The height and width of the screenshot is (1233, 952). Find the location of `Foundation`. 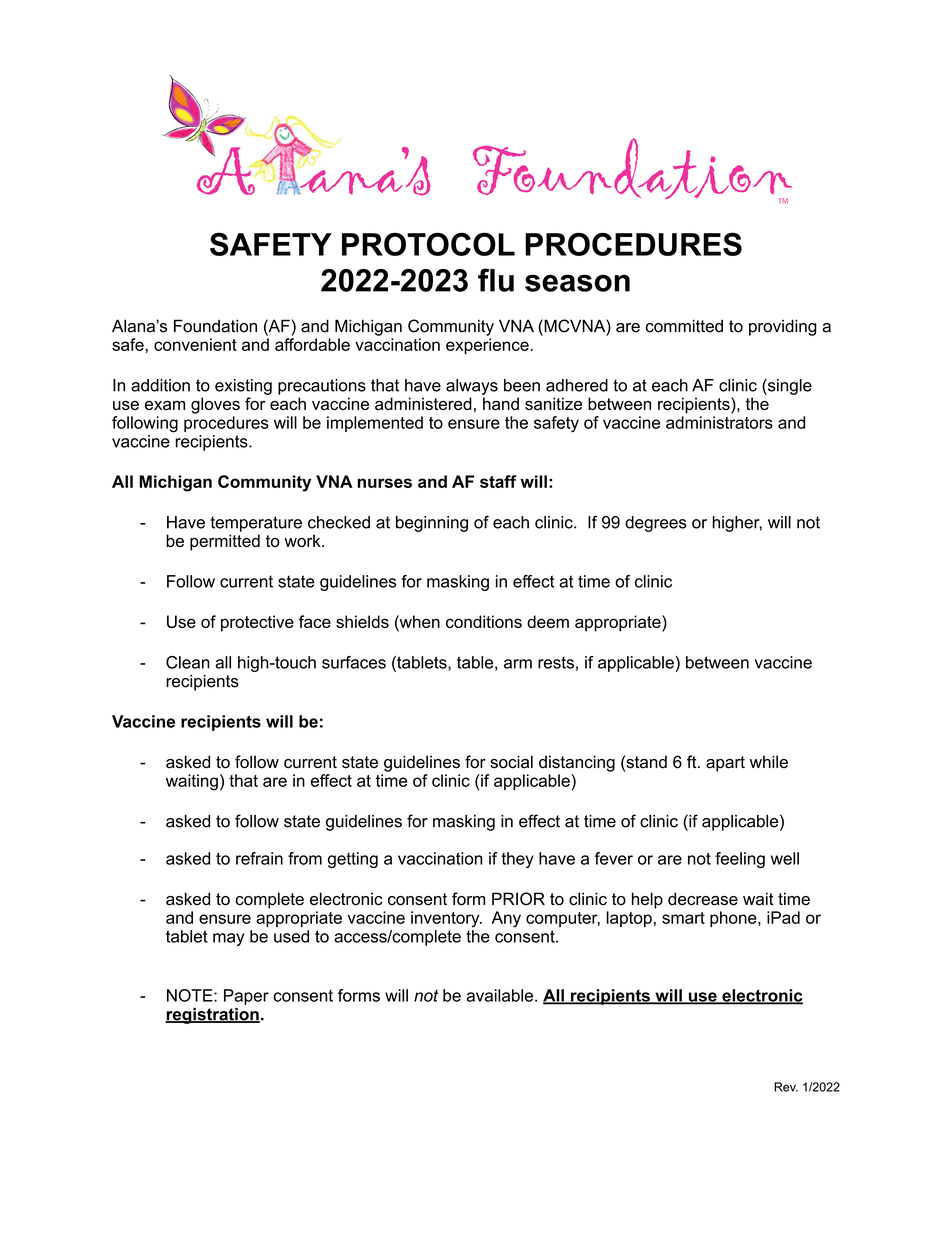

Foundation is located at coordinates (215, 326).
